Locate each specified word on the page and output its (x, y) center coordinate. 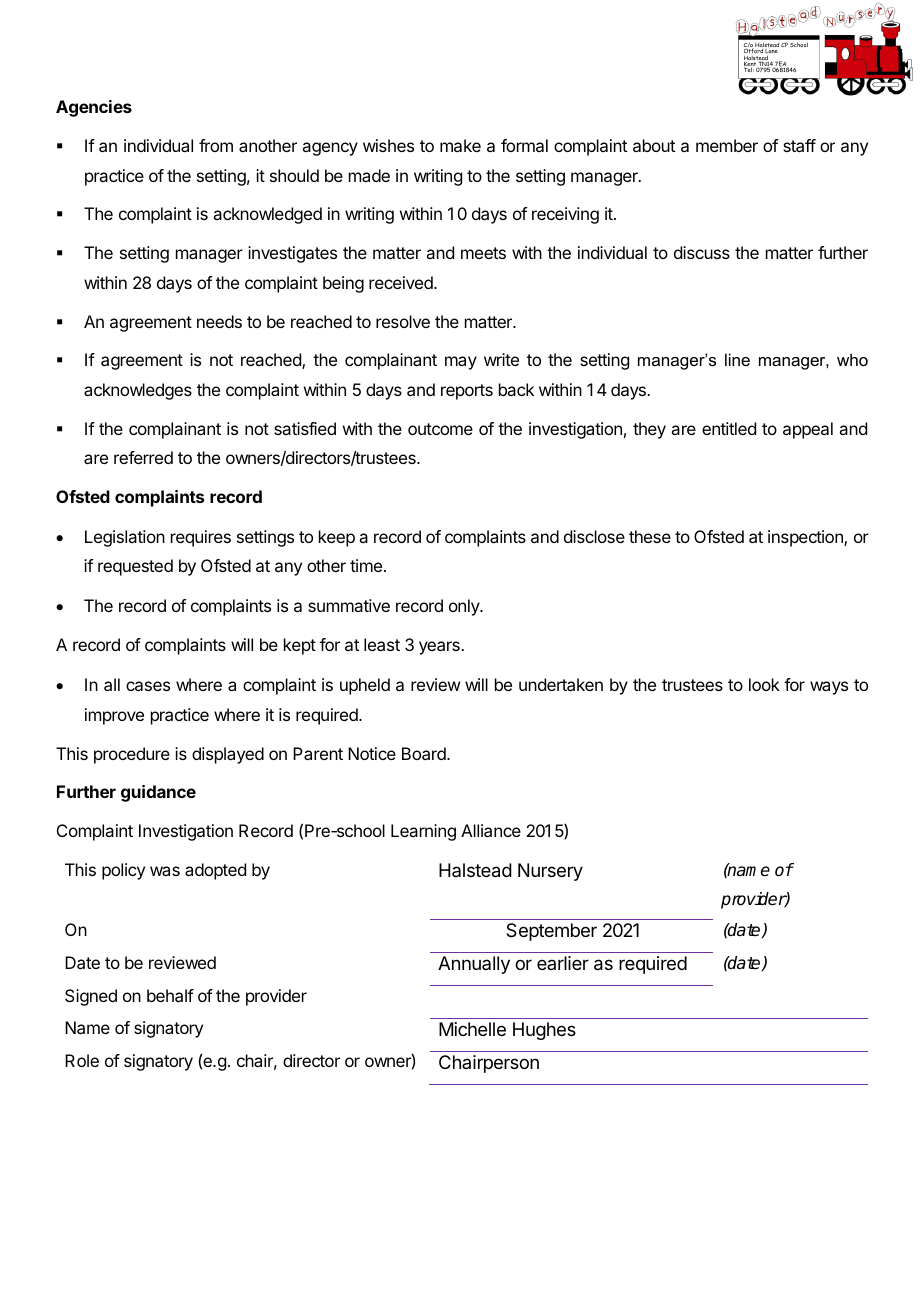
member (727, 145)
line (737, 359)
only (465, 607)
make (460, 145)
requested (135, 567)
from (216, 145)
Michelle (472, 1029)
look (764, 684)
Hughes (544, 1031)
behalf (170, 995)
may (461, 363)
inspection (806, 538)
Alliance (491, 830)
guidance (158, 793)
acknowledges (138, 391)
